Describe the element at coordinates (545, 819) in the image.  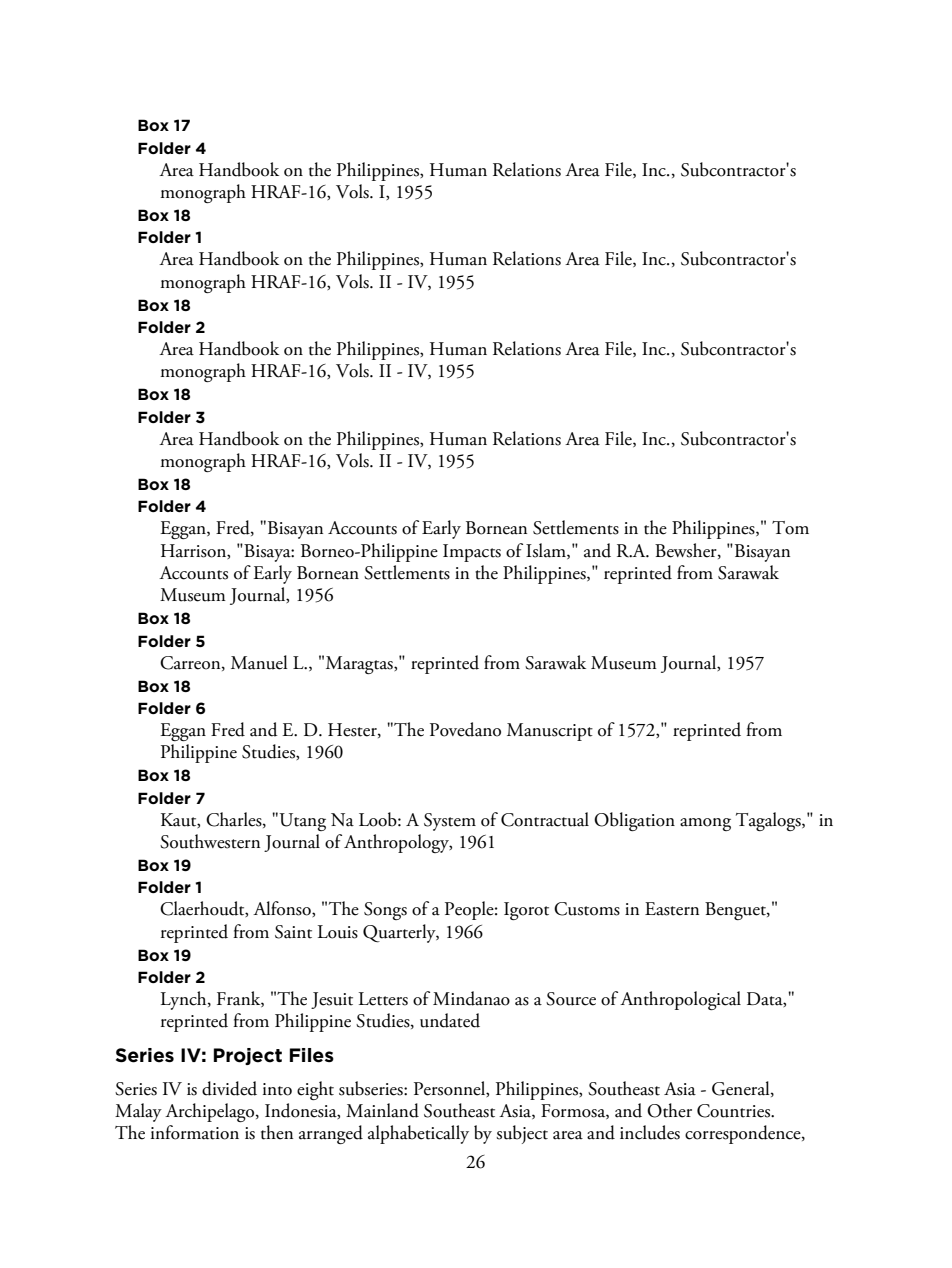
I see `Contractual` at that location.
